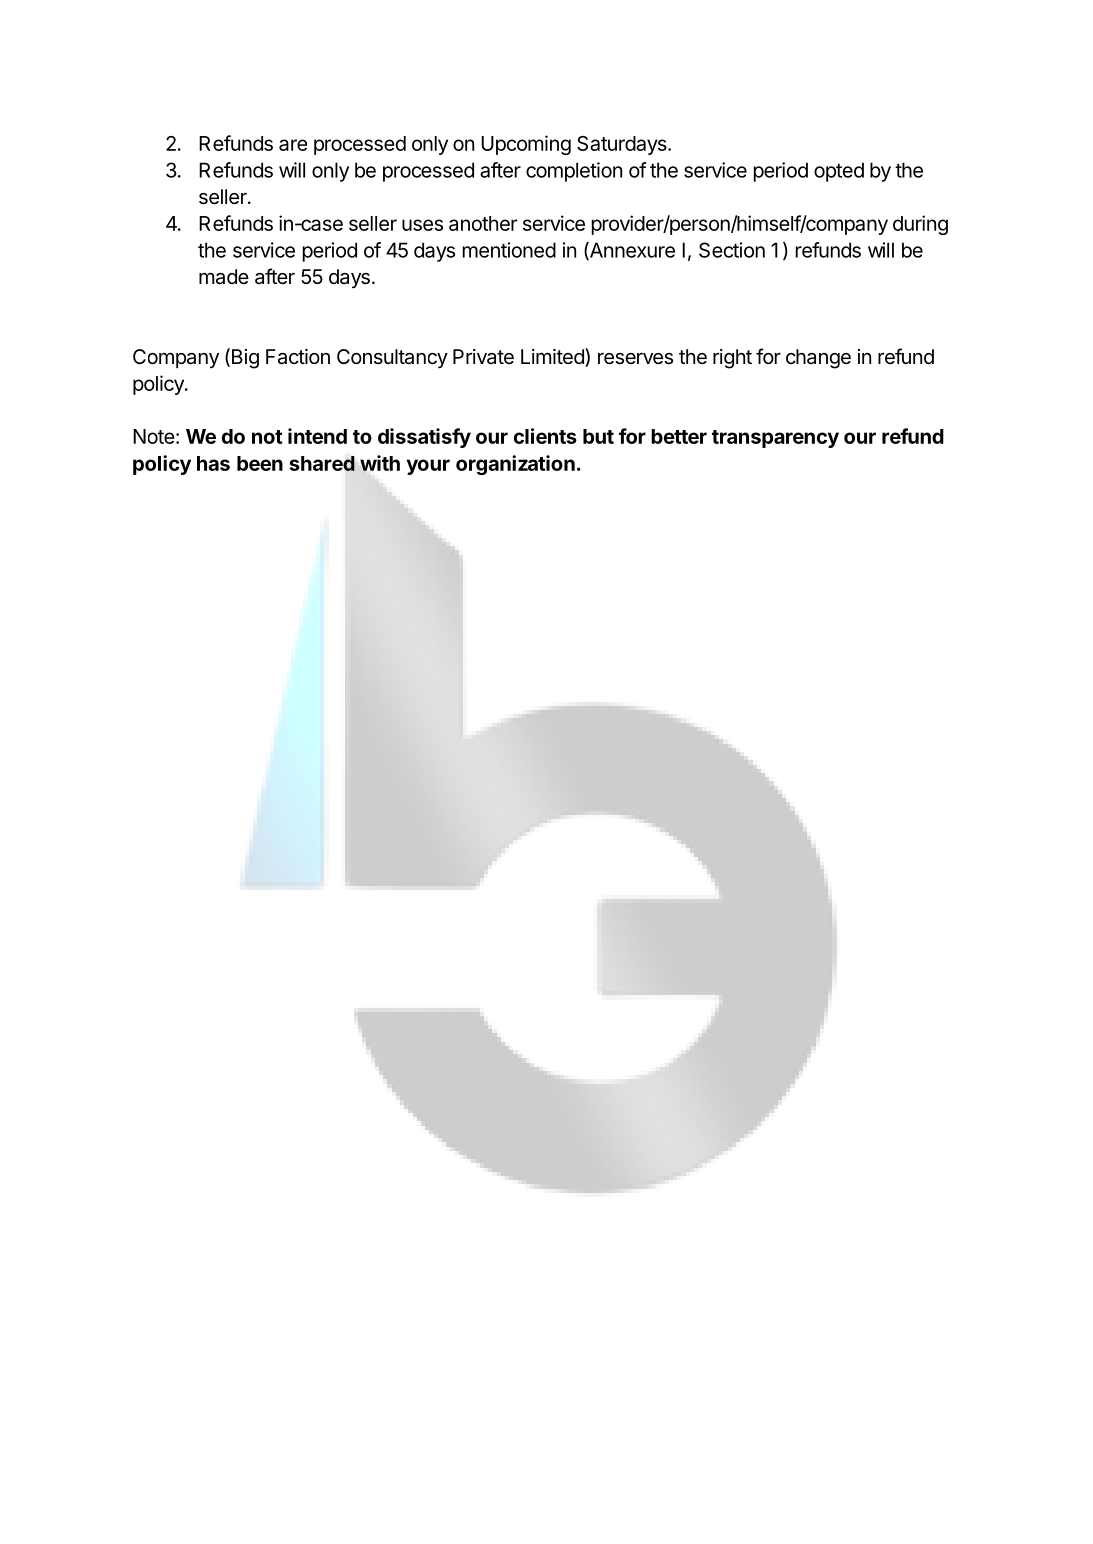  Describe the element at coordinates (574, 172) in the image. I see `completion` at that location.
